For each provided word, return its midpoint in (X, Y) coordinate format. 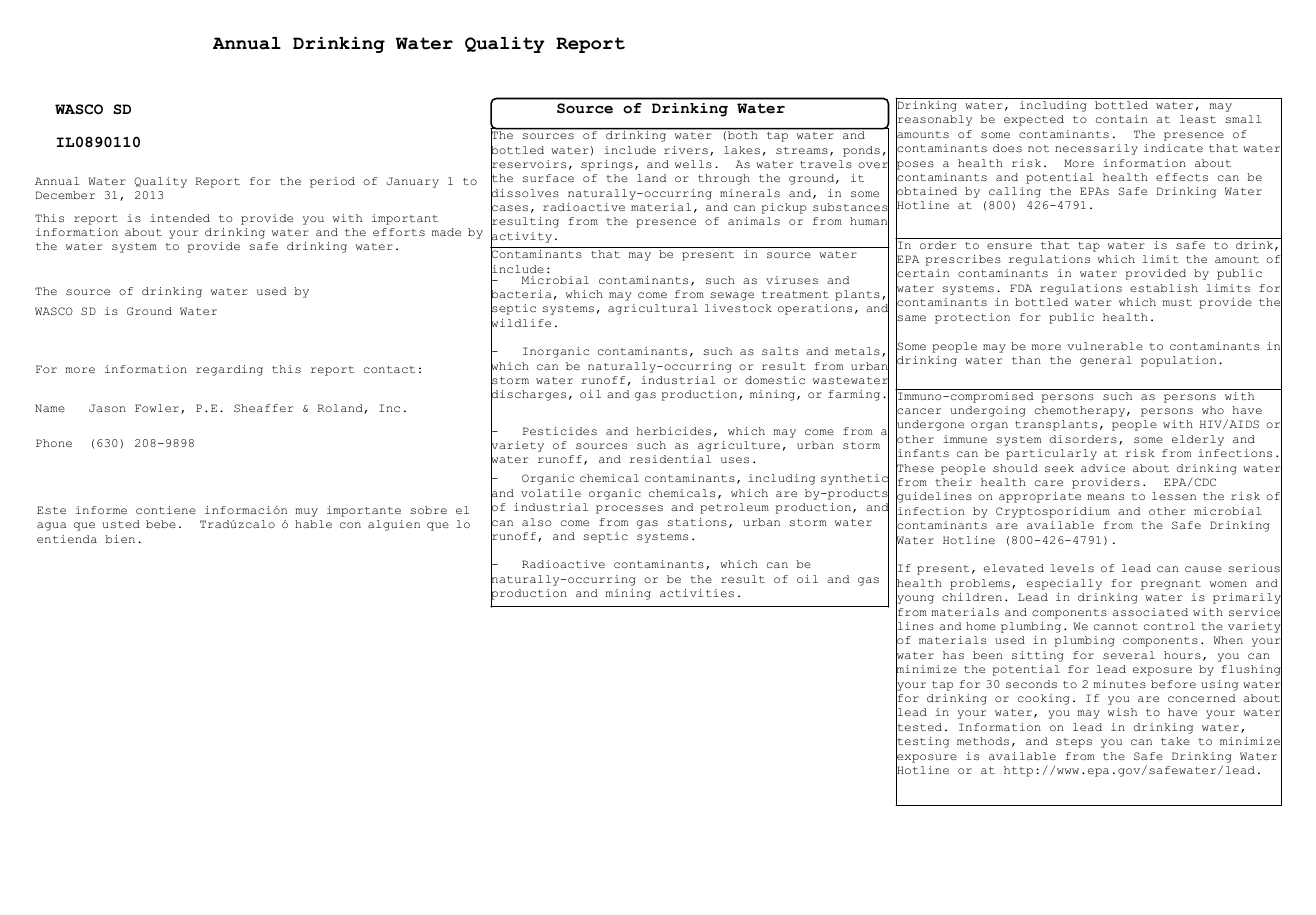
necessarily (1096, 149)
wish (1122, 712)
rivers (686, 150)
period (332, 182)
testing (922, 743)
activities (697, 593)
